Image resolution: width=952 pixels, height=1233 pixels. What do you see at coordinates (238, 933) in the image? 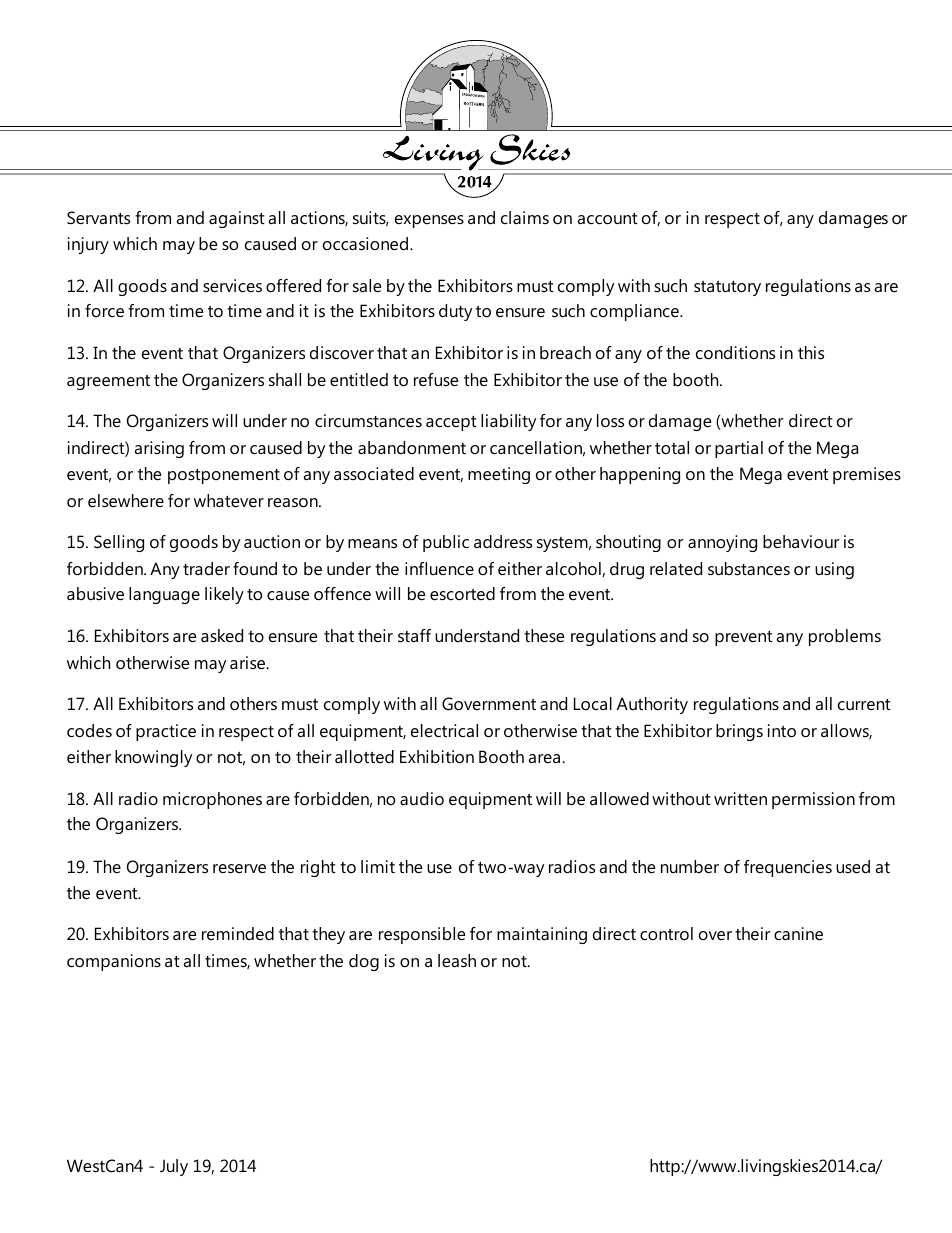
I see `reminded` at bounding box center [238, 933].
